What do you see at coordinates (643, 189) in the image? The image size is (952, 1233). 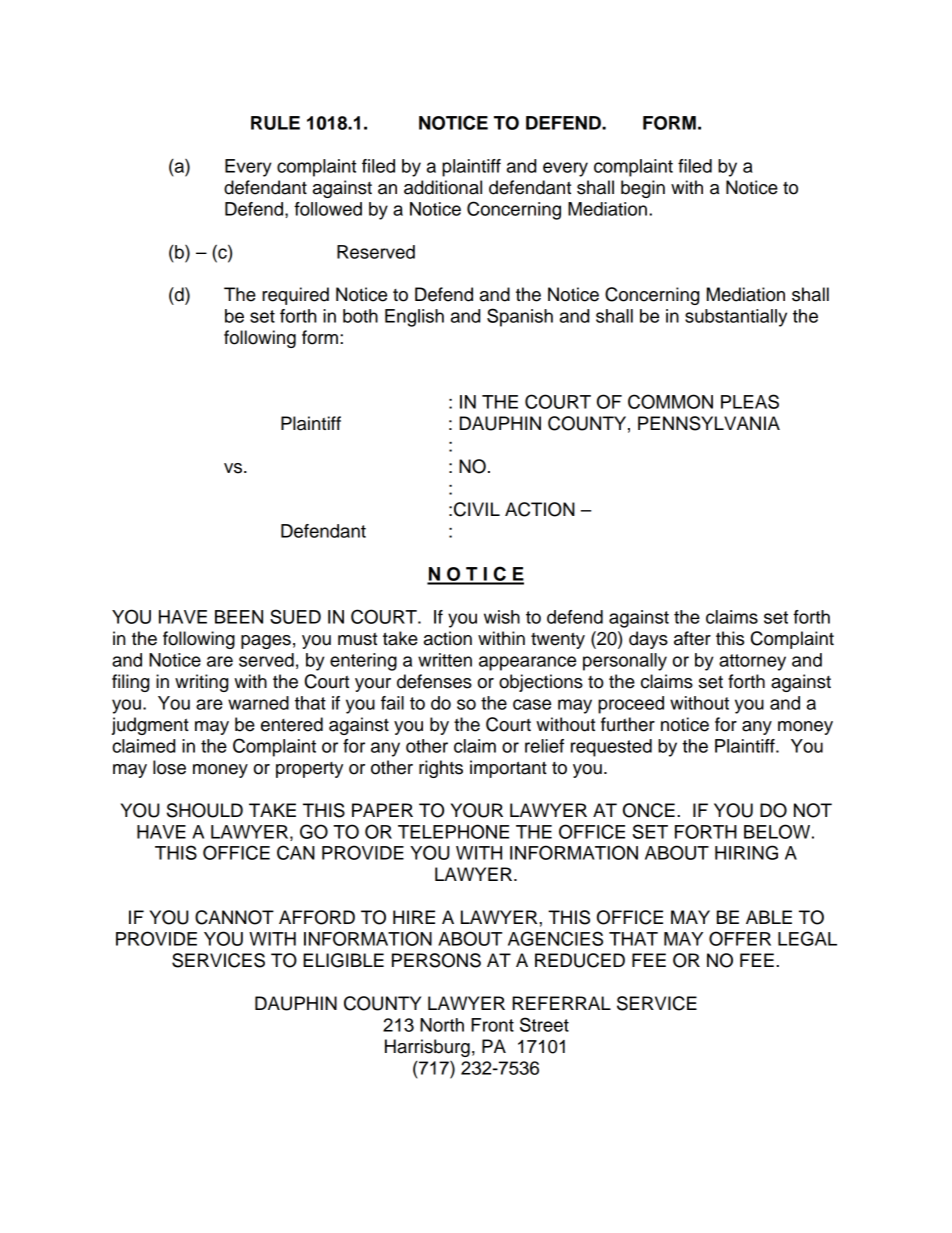 I see `begin` at bounding box center [643, 189].
